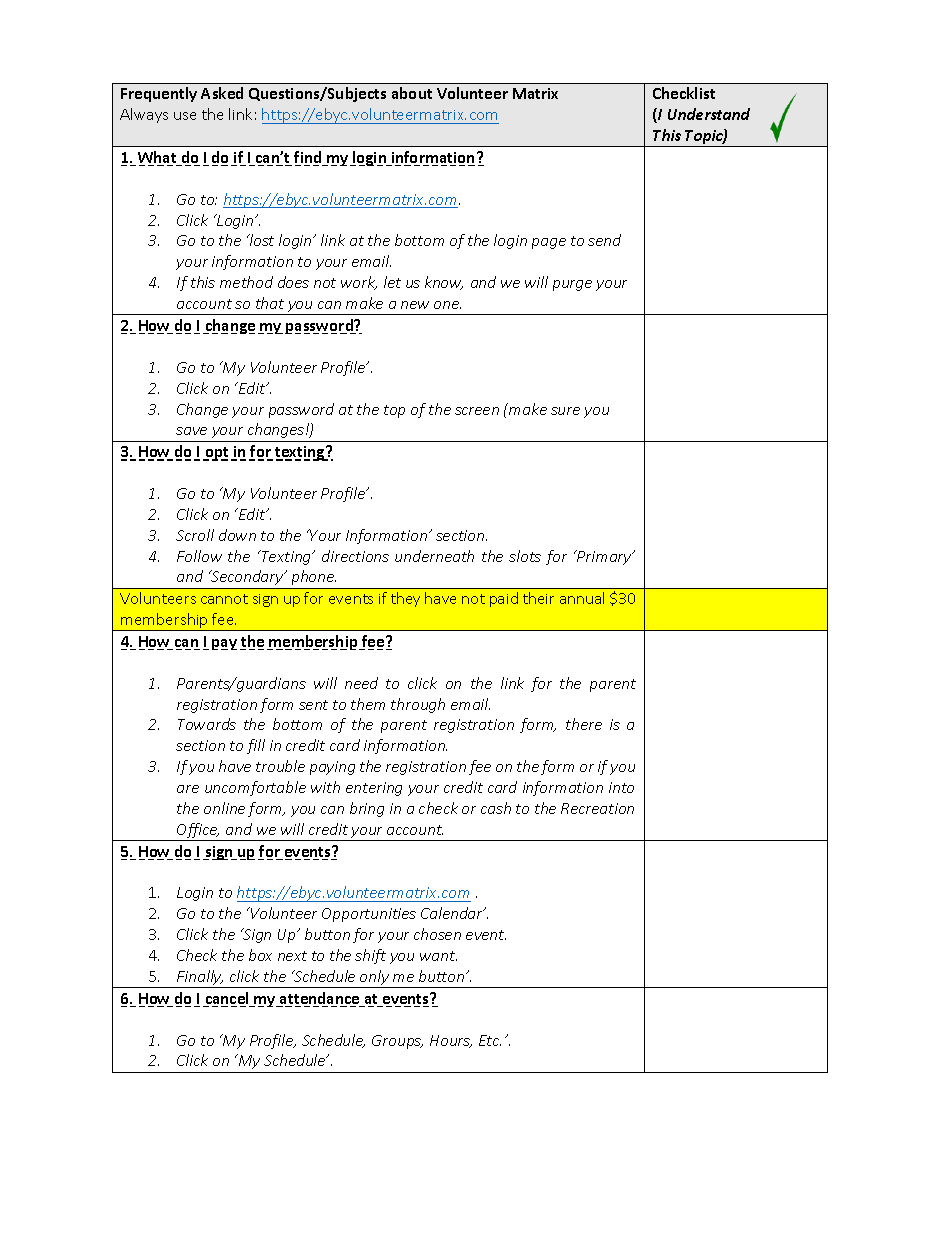 The height and width of the screenshot is (1233, 952). What do you see at coordinates (412, 93) in the screenshot?
I see `about` at bounding box center [412, 93].
